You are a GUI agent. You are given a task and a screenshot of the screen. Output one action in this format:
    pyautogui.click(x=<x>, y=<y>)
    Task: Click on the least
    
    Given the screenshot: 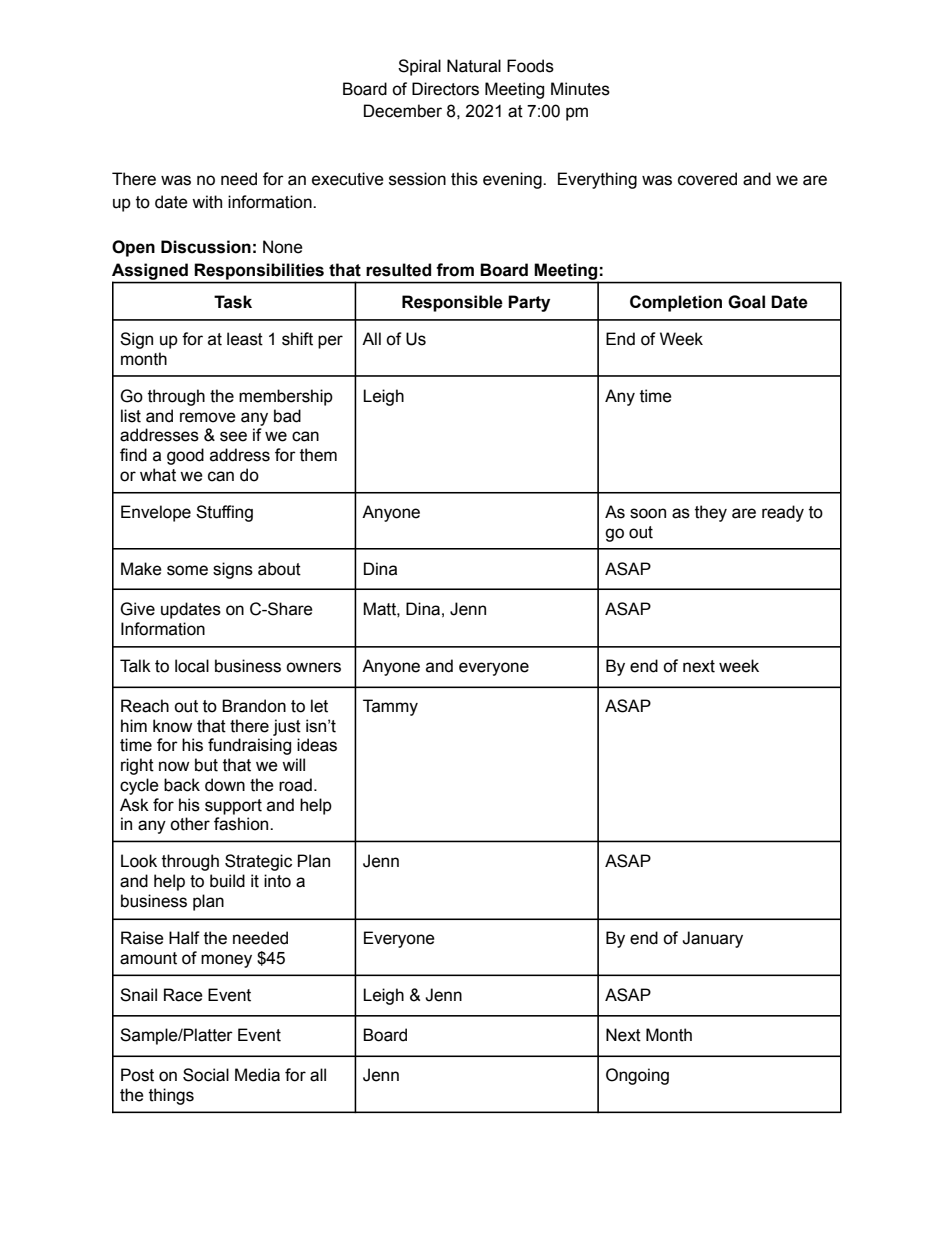 What is the action you would take?
    pyautogui.click(x=245, y=339)
